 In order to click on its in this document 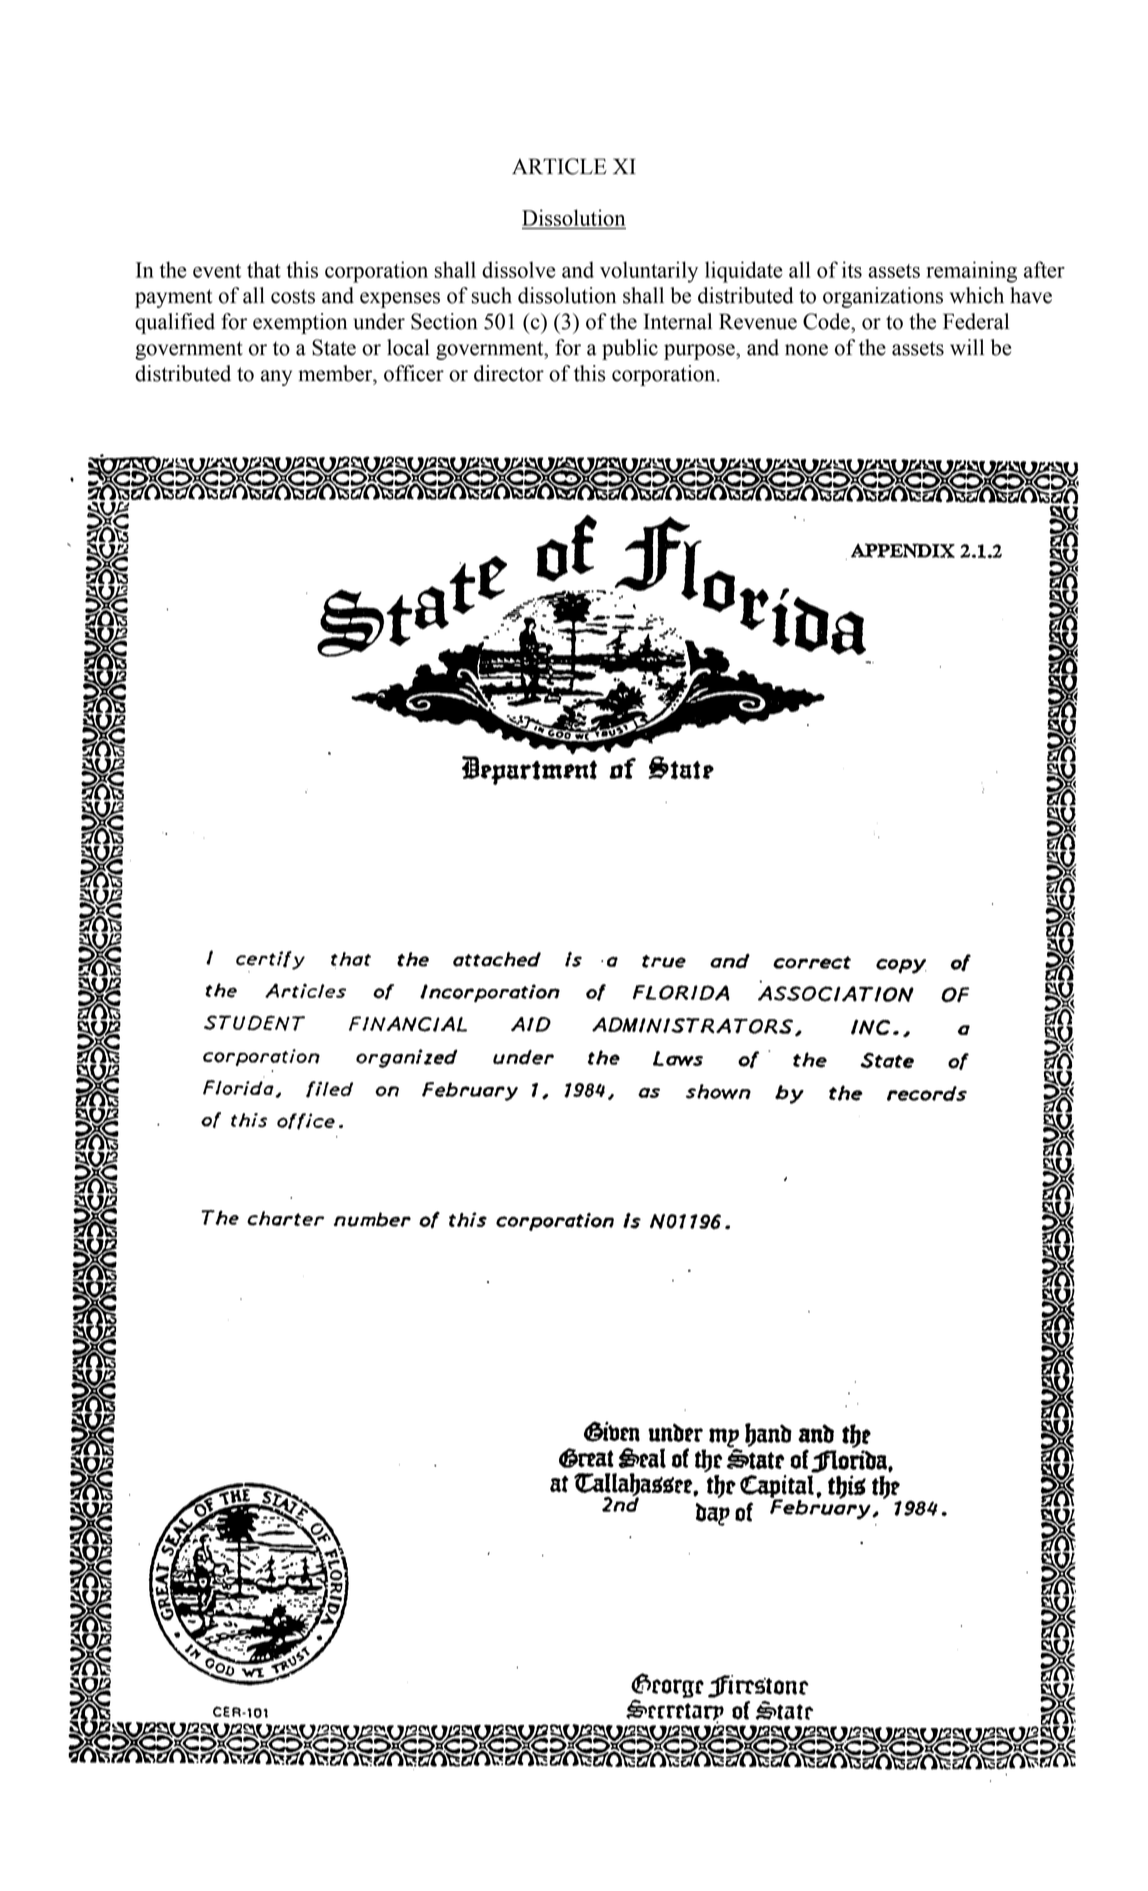, I will do `click(852, 269)`.
